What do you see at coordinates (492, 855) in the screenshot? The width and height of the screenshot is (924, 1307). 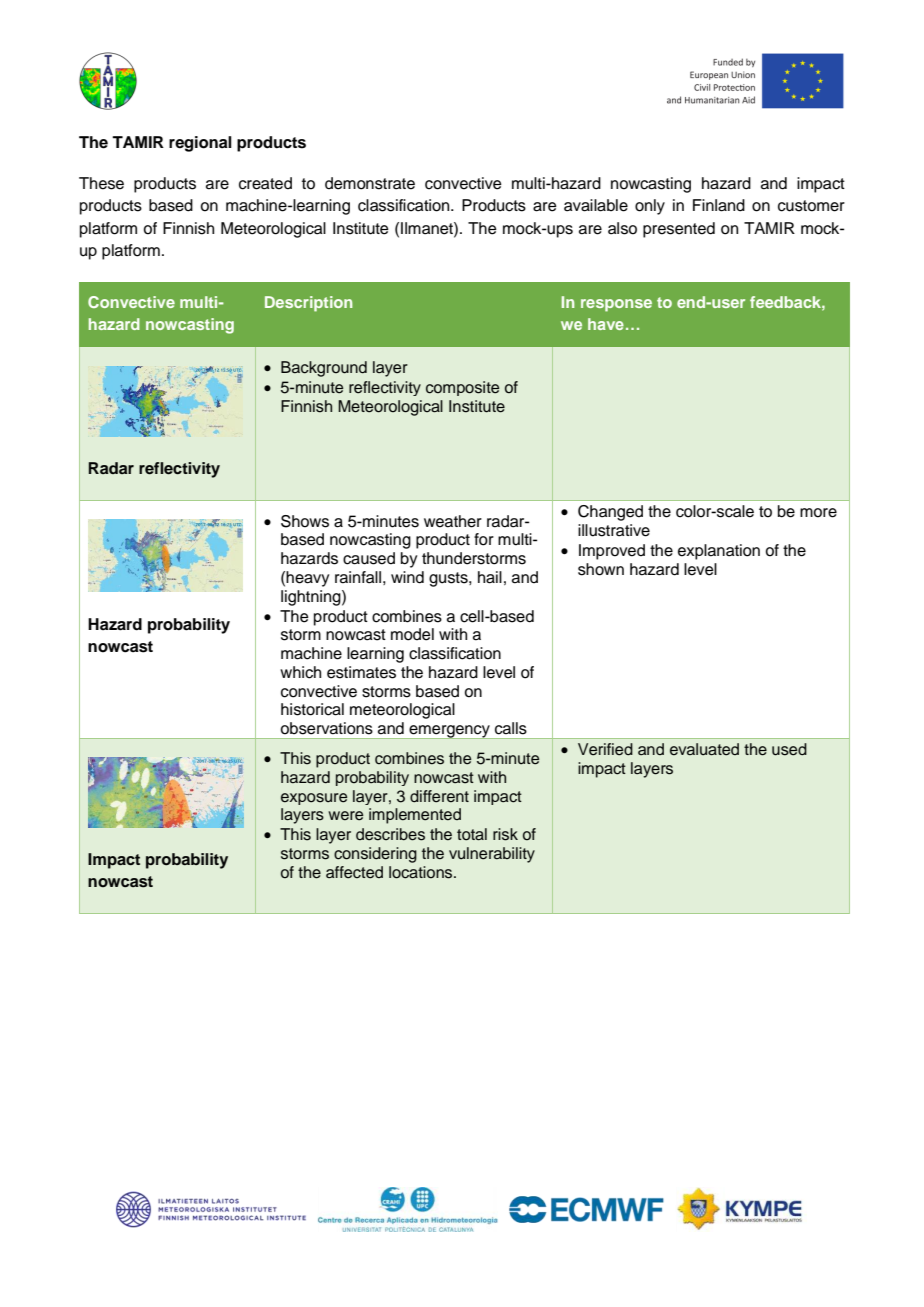 I see `vulnerability` at bounding box center [492, 855].
